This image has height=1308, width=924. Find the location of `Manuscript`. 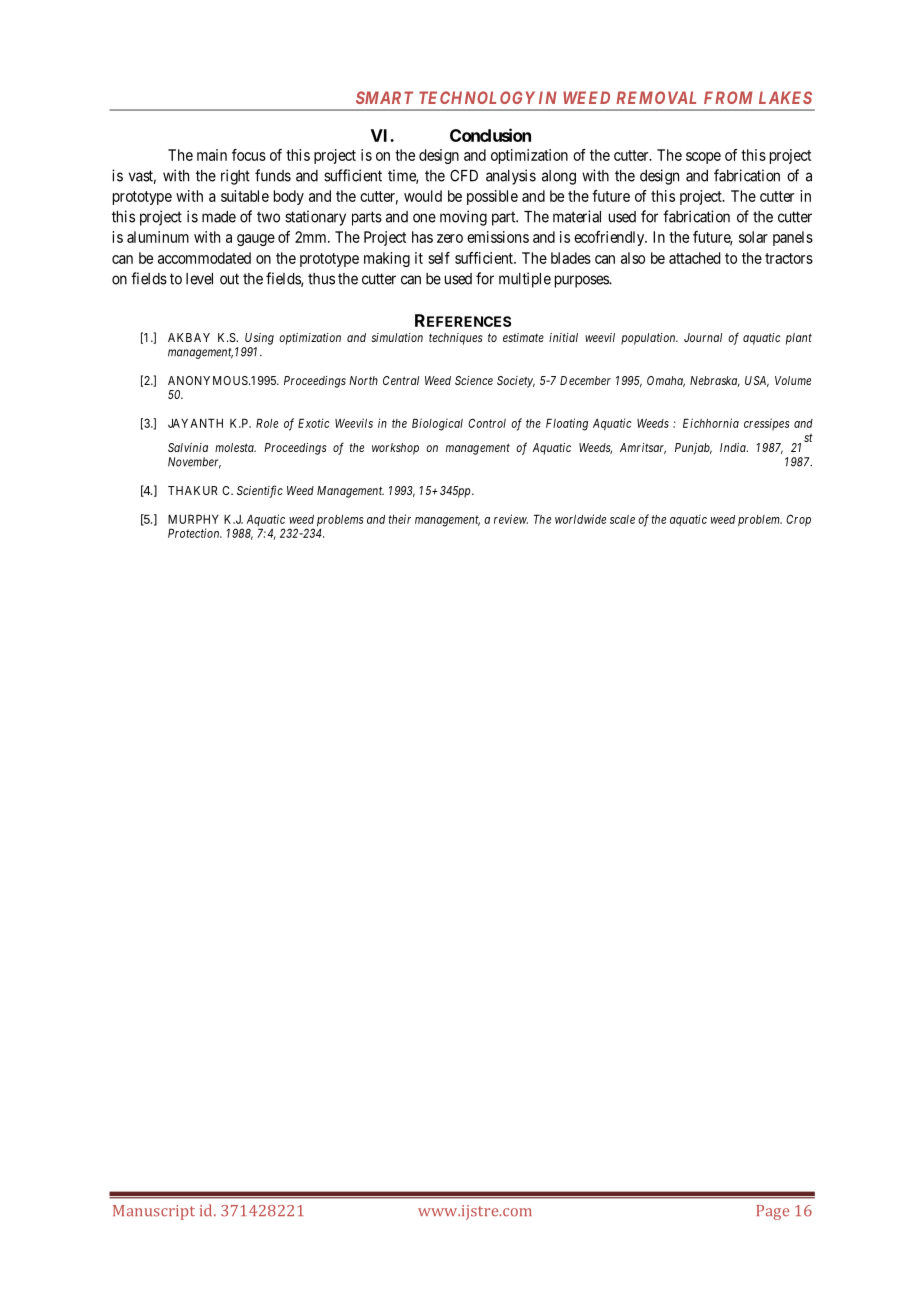

Manuscript is located at coordinates (154, 1212).
